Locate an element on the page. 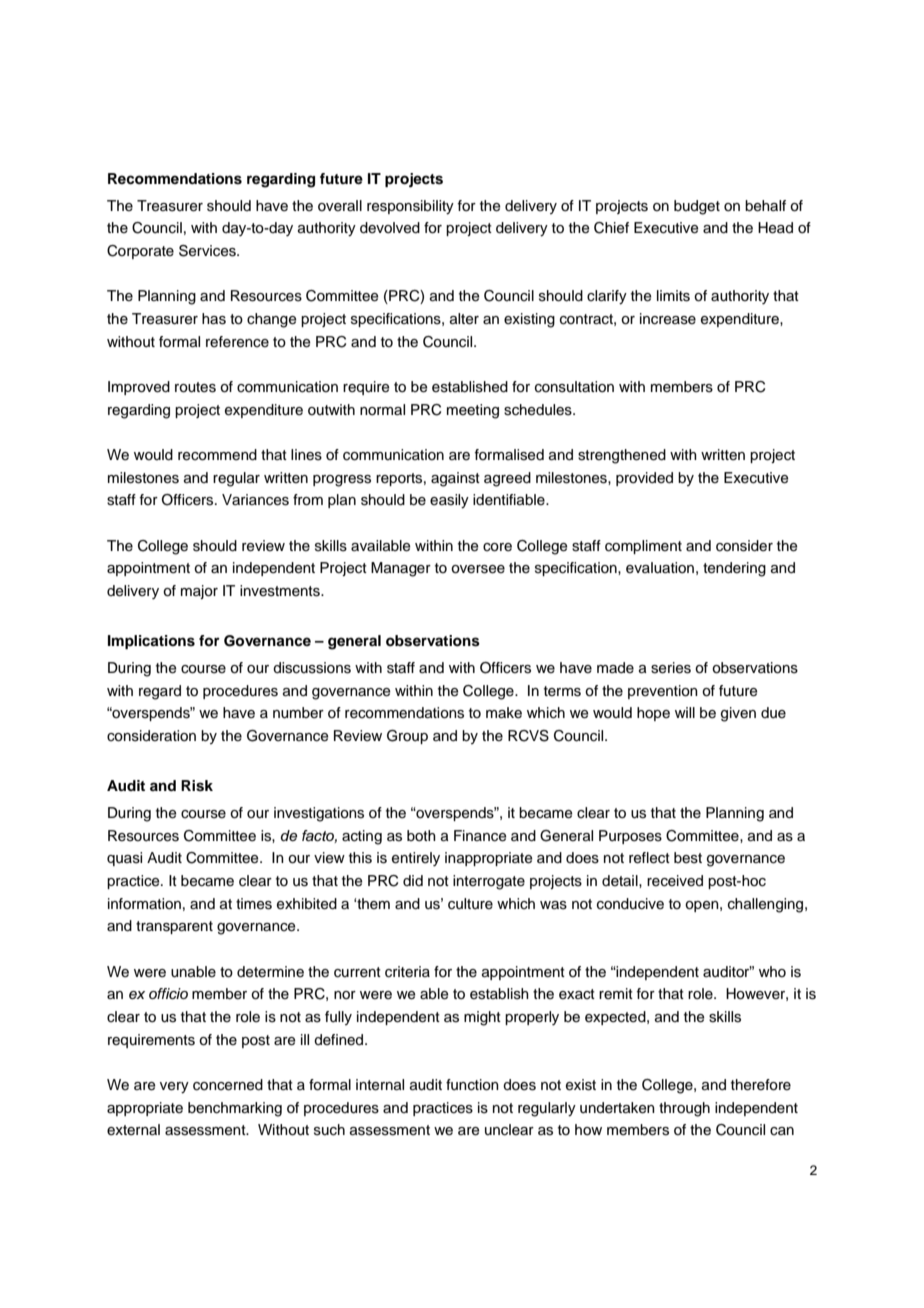  through is located at coordinates (684, 1109).
